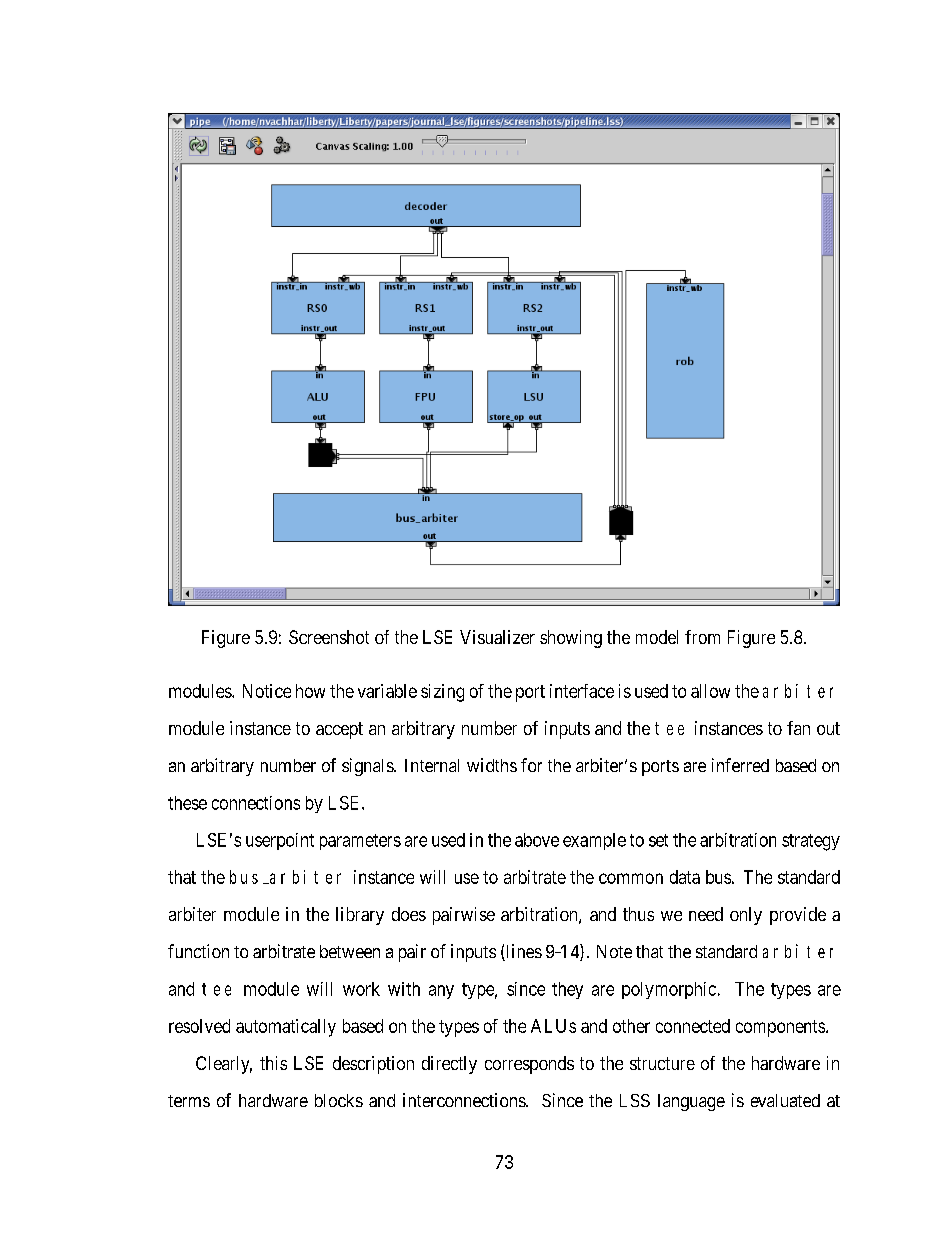 This screenshot has height=1233, width=952. What do you see at coordinates (785, 1100) in the screenshot?
I see `evaluated` at bounding box center [785, 1100].
